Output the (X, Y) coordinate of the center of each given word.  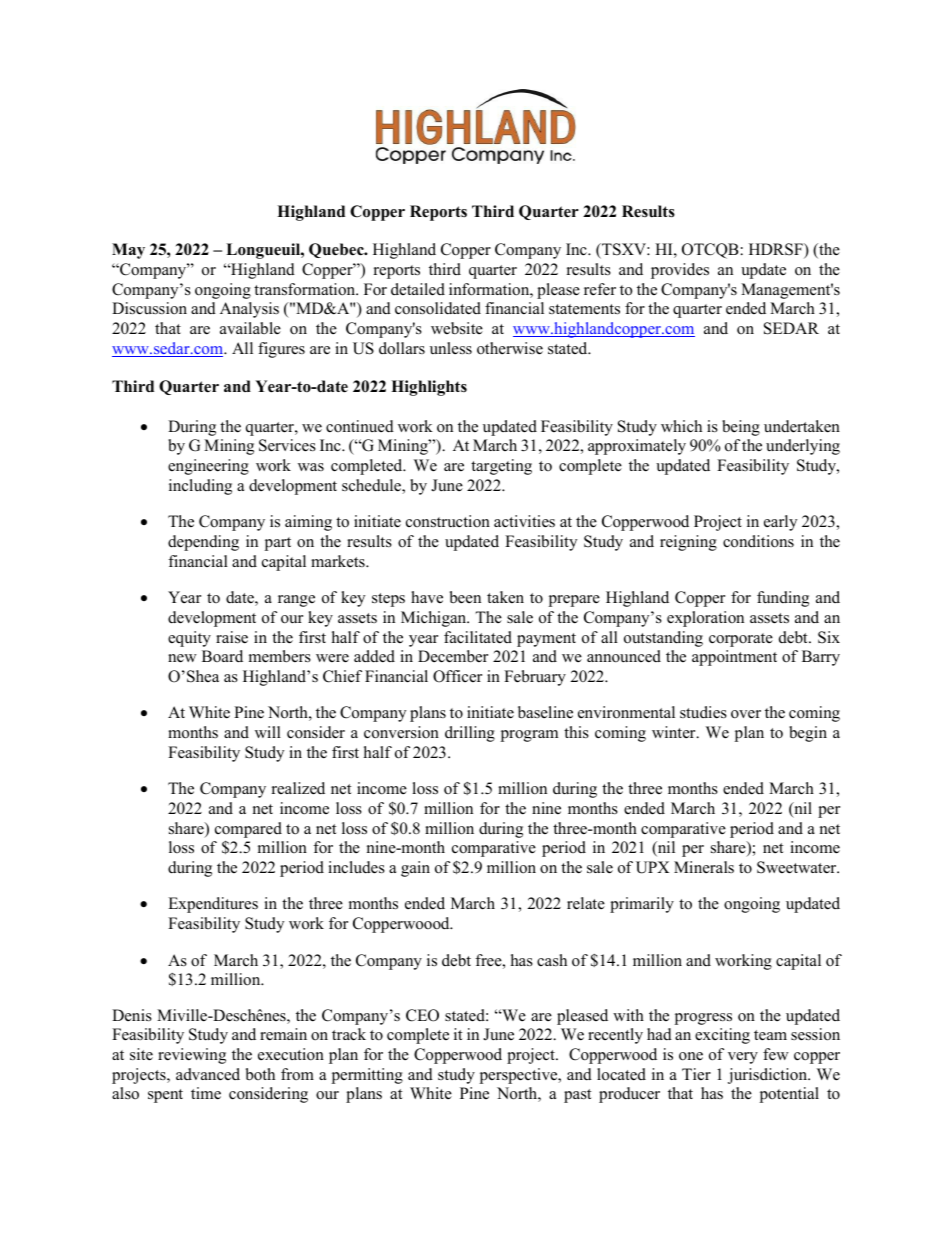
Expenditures (213, 905)
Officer (457, 676)
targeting (501, 467)
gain (415, 869)
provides (680, 271)
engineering (208, 467)
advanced (208, 1074)
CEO (422, 1015)
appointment (734, 658)
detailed (418, 289)
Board (222, 656)
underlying (803, 447)
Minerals (704, 867)
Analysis (249, 310)
